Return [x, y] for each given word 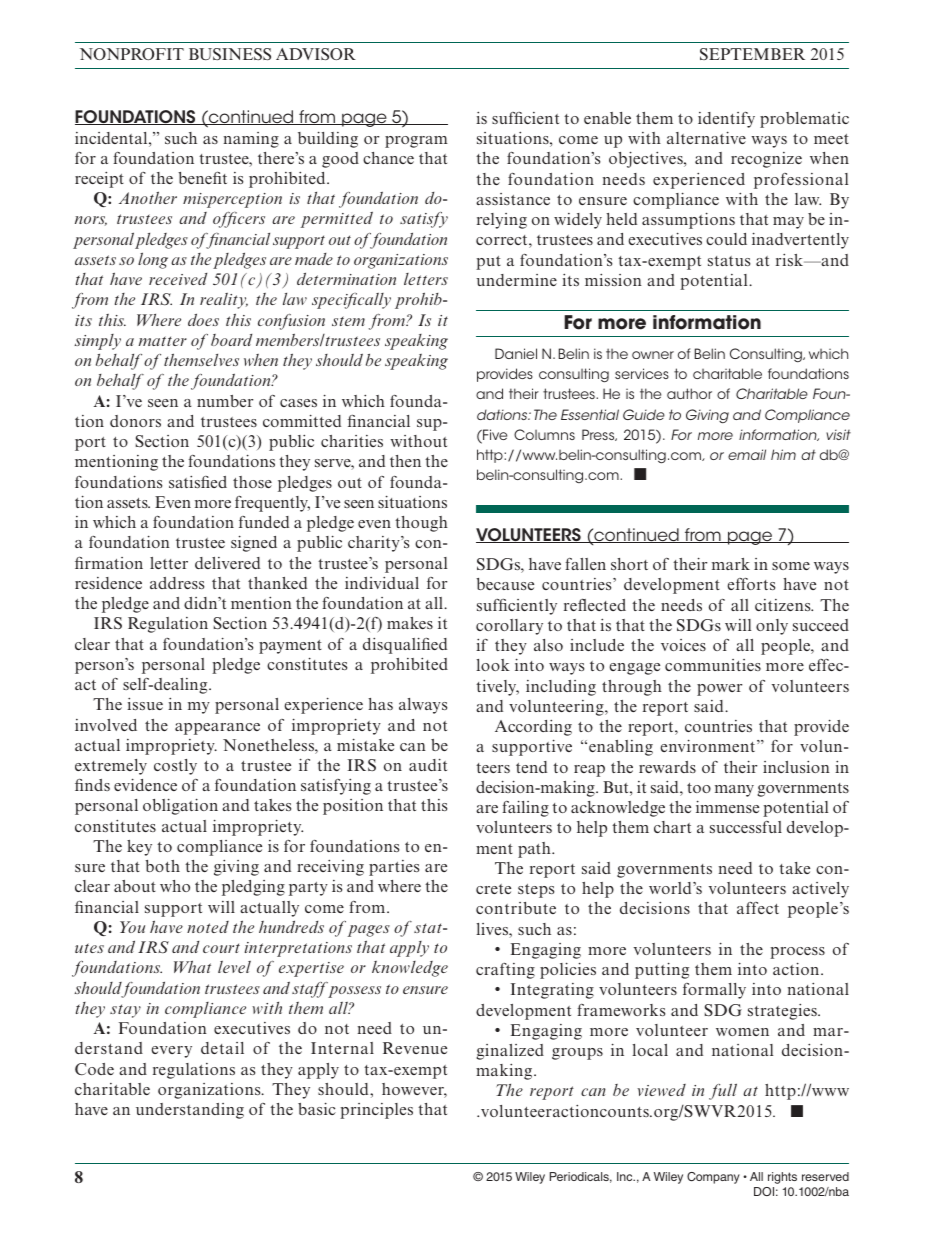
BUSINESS [230, 54]
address [177, 583]
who [175, 886]
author [689, 393]
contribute [516, 908]
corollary [509, 627]
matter [163, 341]
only [772, 627]
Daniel [516, 353]
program [416, 142]
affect [758, 908]
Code [94, 1069]
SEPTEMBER [752, 54]
